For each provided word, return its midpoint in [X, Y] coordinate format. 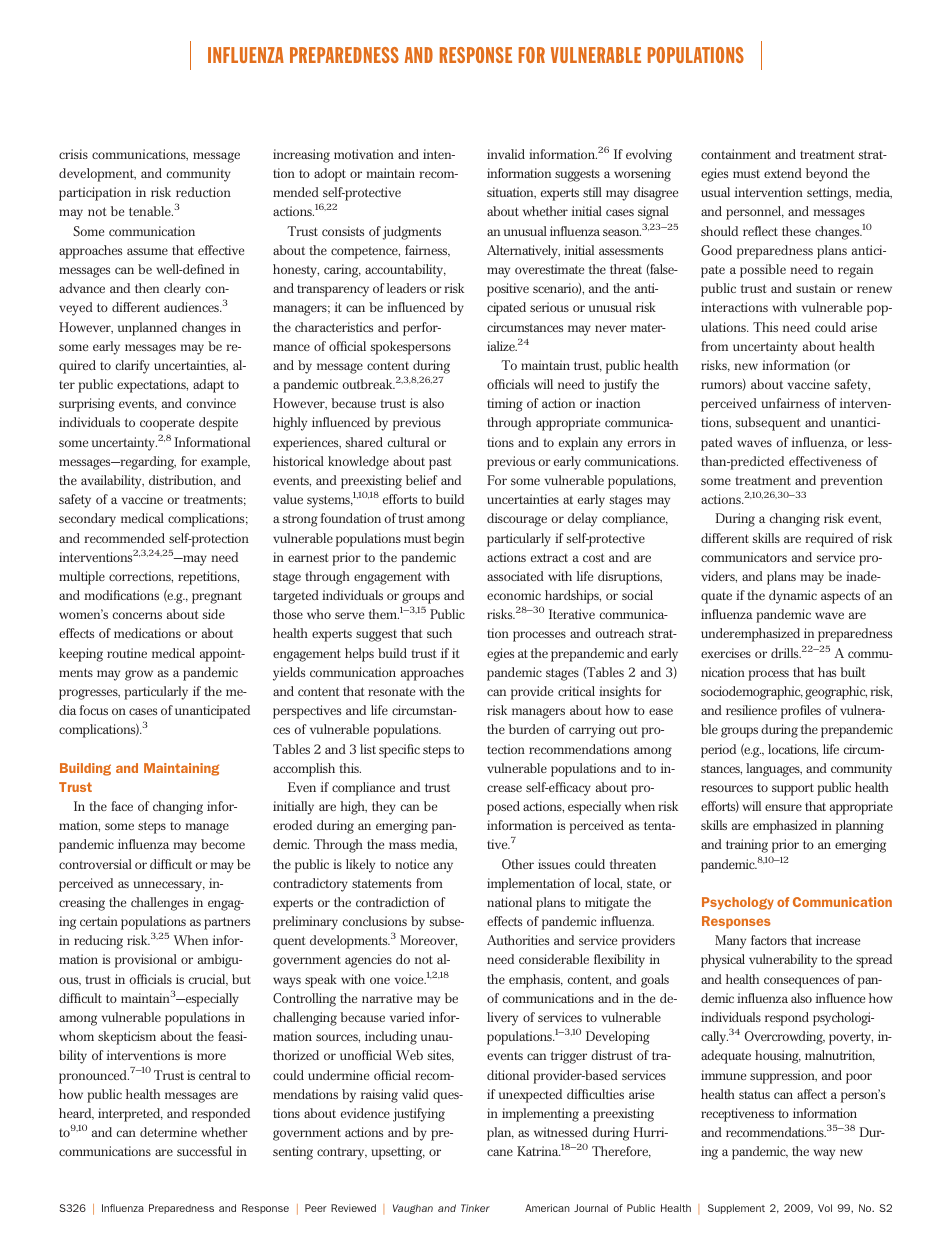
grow [139, 675]
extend [783, 173]
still [592, 192]
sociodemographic [752, 693]
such [439, 633]
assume [147, 251]
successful [204, 1151]
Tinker [475, 1208]
